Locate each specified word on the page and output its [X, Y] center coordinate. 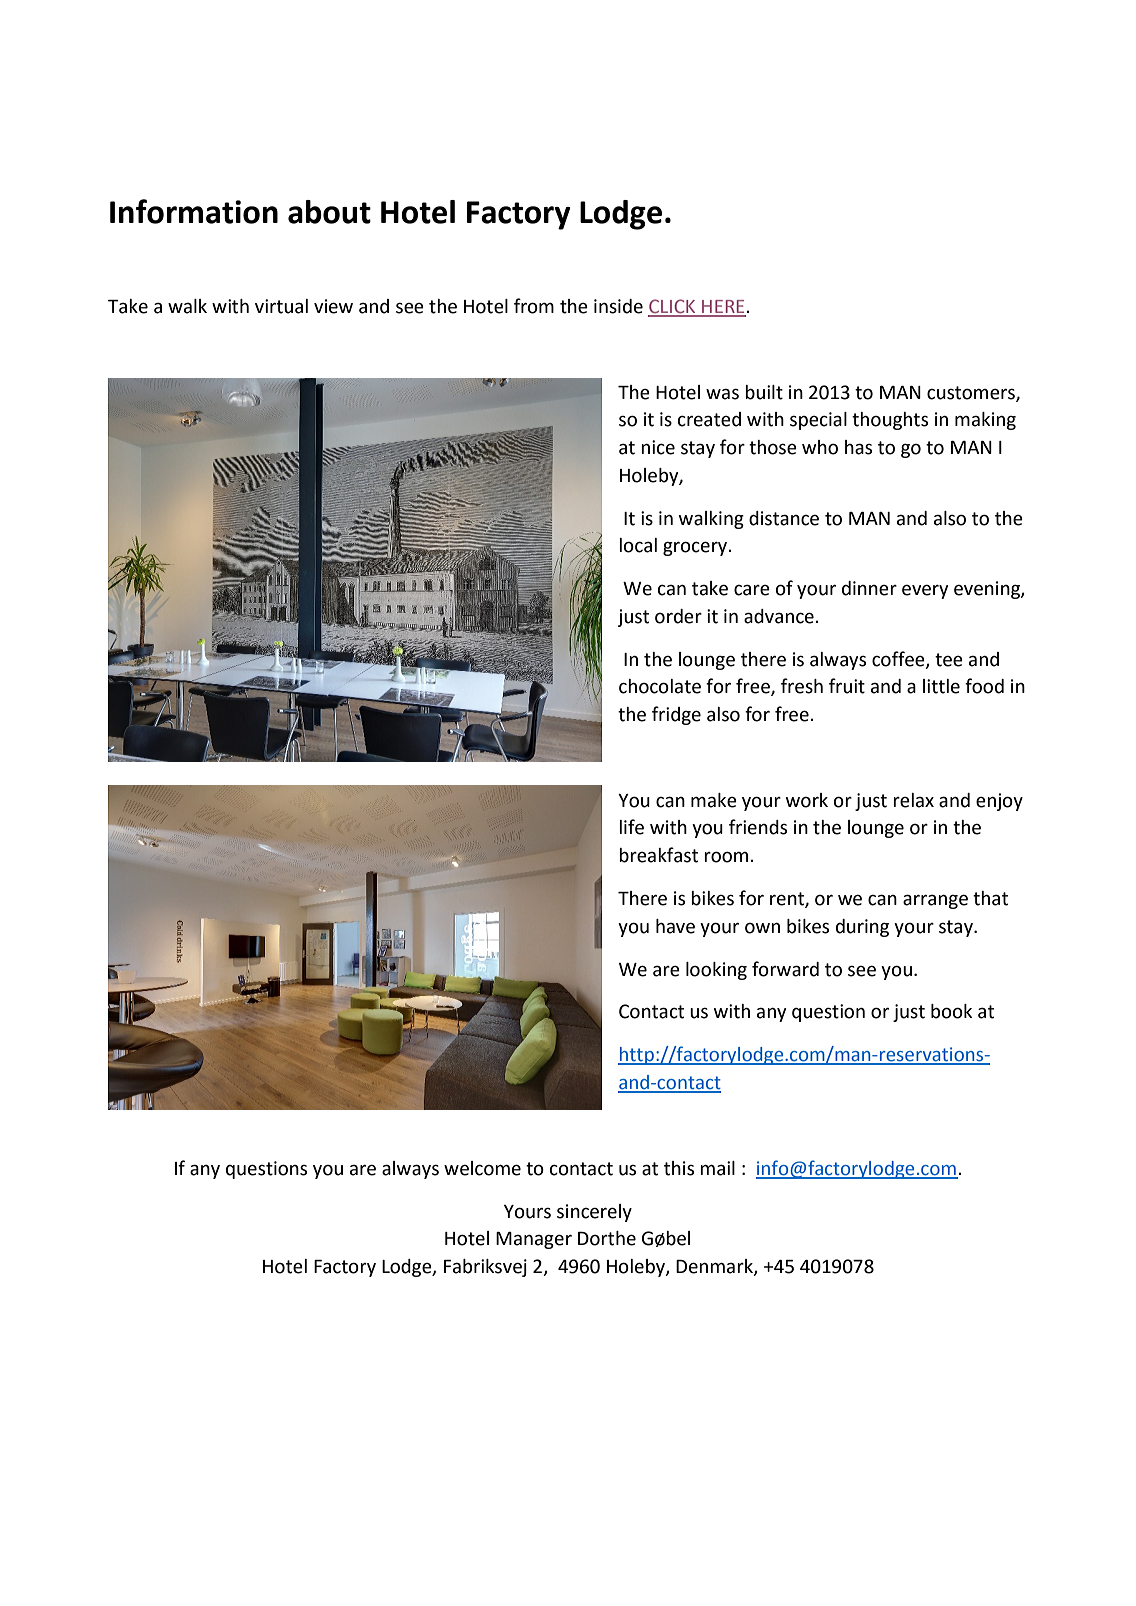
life [631, 827]
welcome [482, 1168]
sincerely [594, 1213]
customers [972, 393]
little [941, 686]
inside [618, 306]
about [329, 212]
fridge [676, 715]
